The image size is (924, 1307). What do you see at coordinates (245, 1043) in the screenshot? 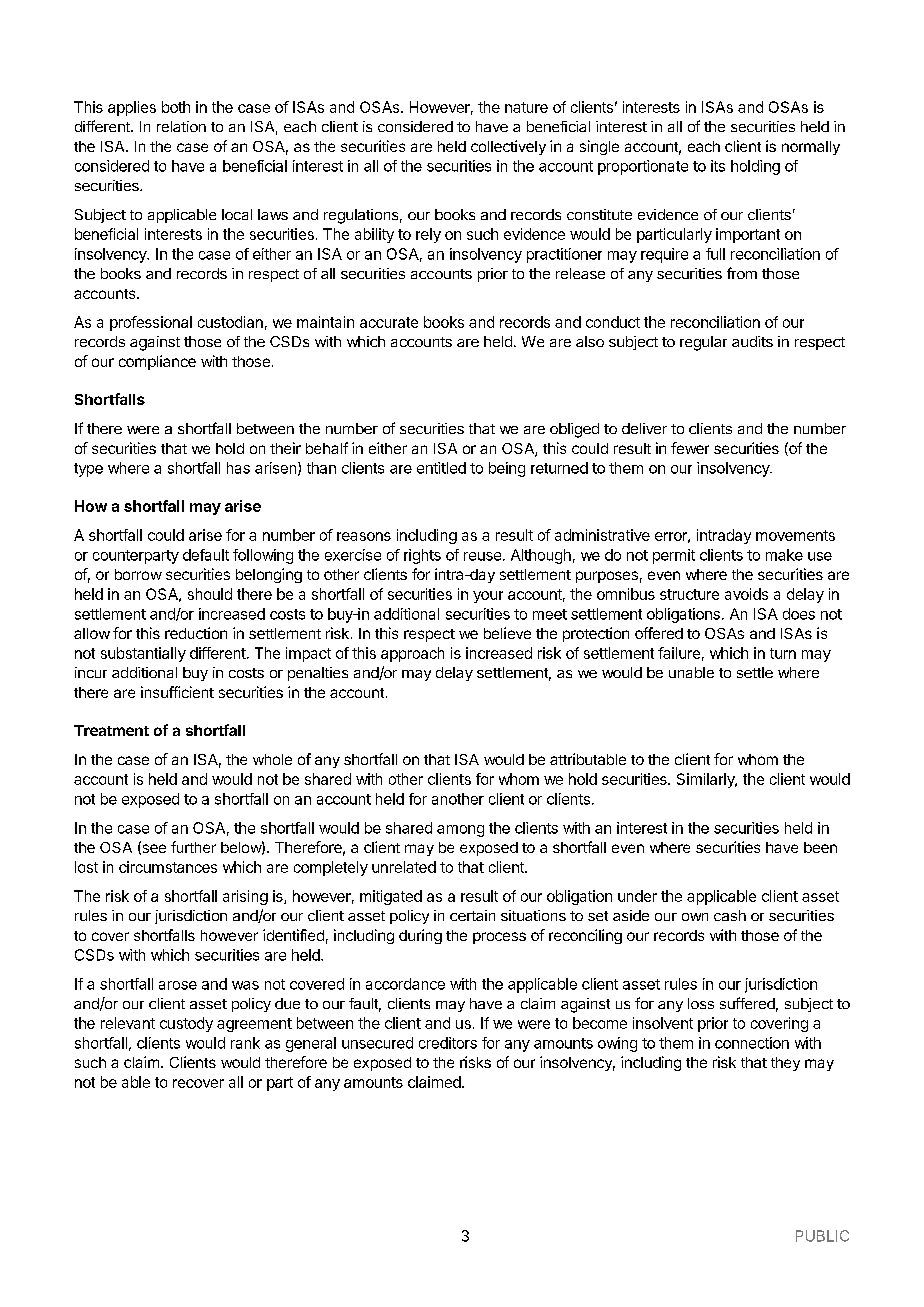
I see `rank` at bounding box center [245, 1043].
